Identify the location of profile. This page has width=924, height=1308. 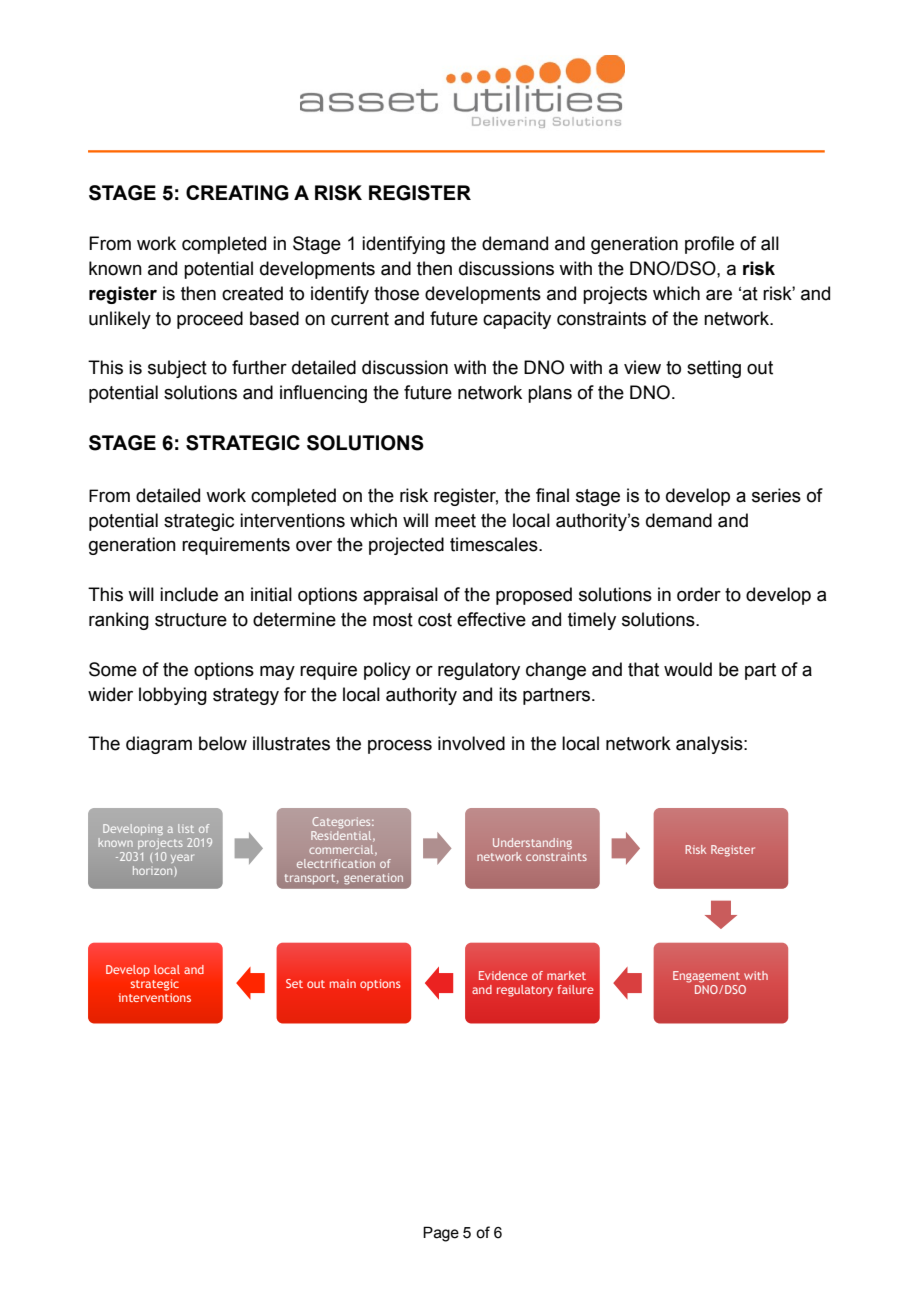
(709, 245).
